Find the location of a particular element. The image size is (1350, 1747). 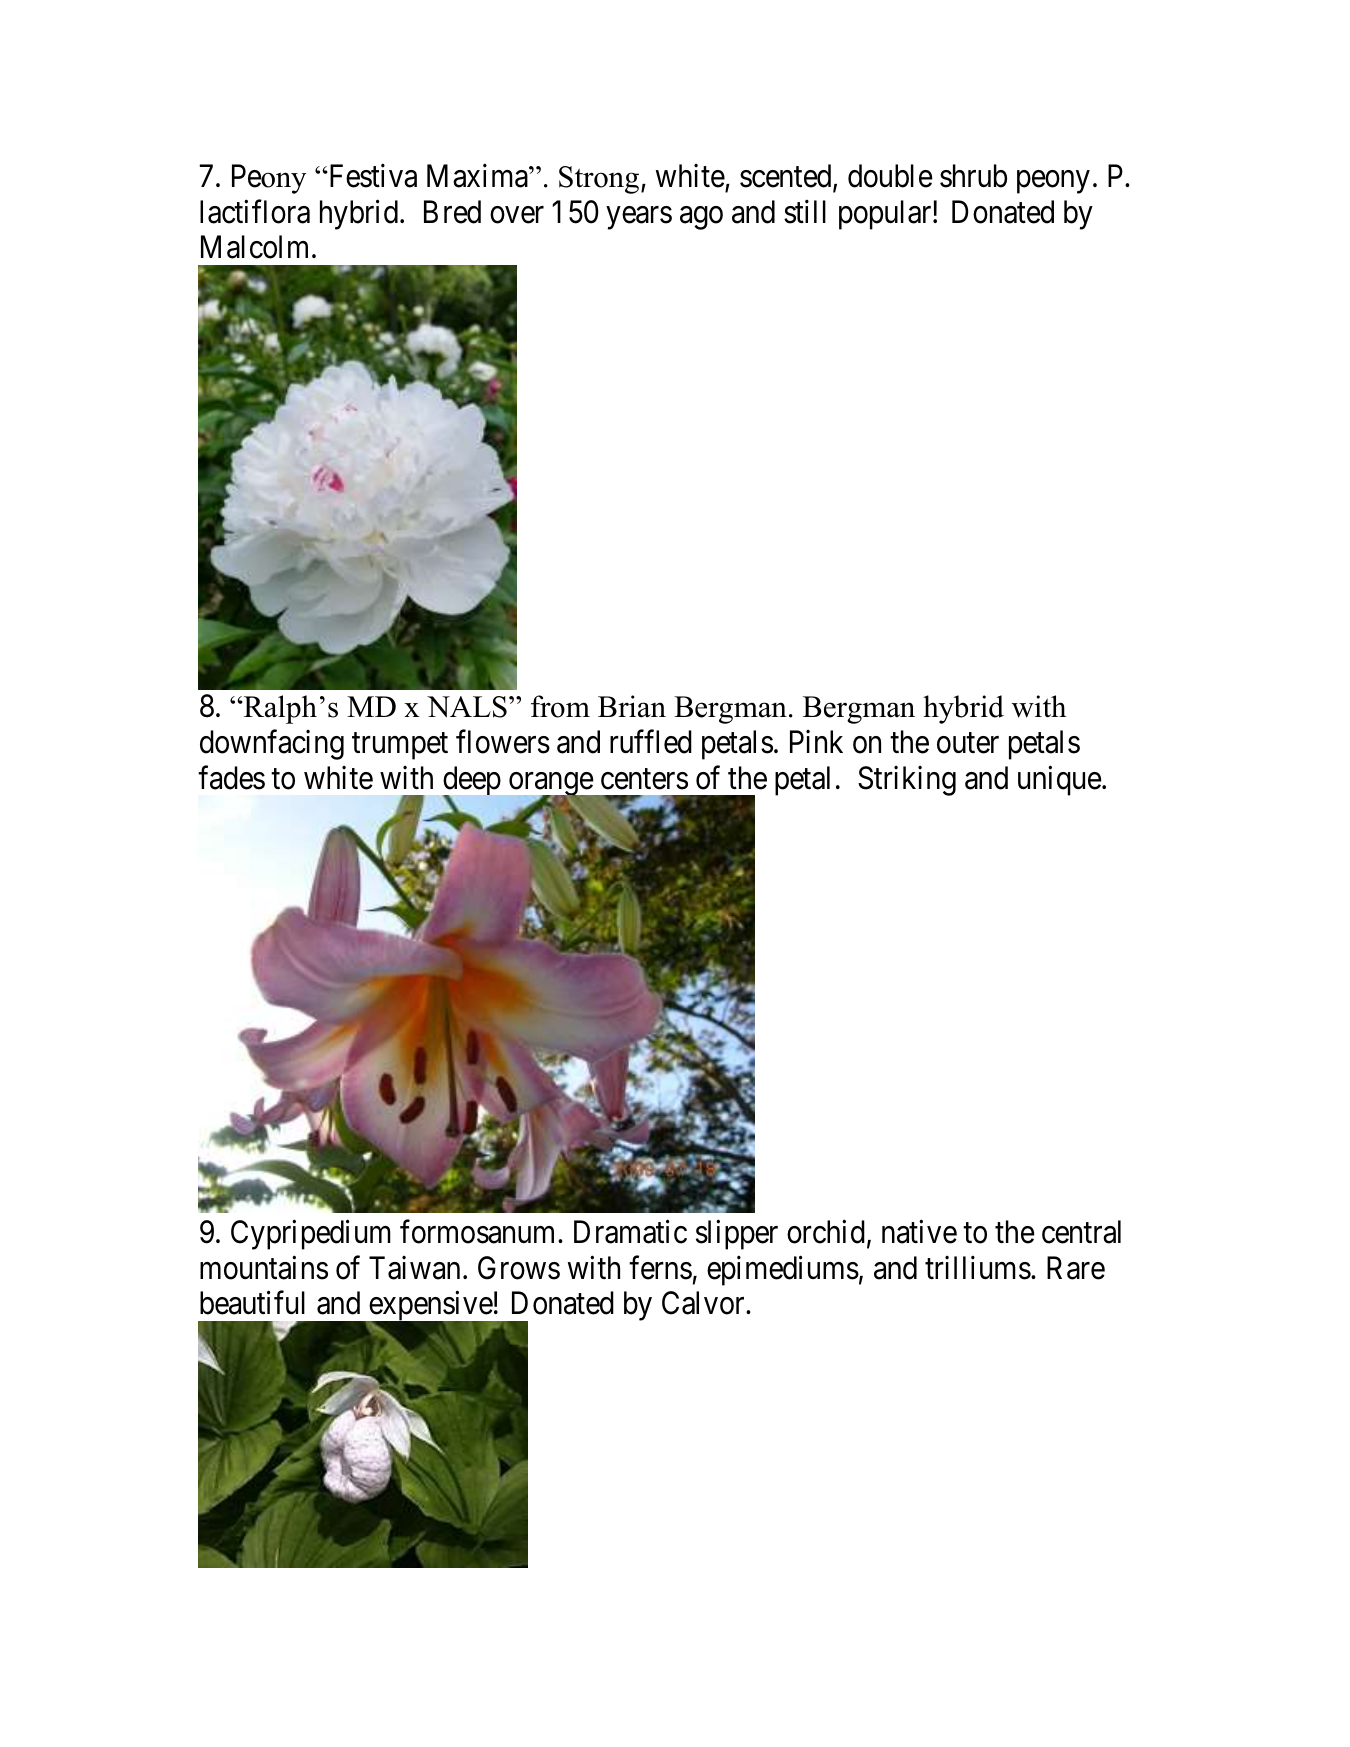

native is located at coordinates (919, 1232).
